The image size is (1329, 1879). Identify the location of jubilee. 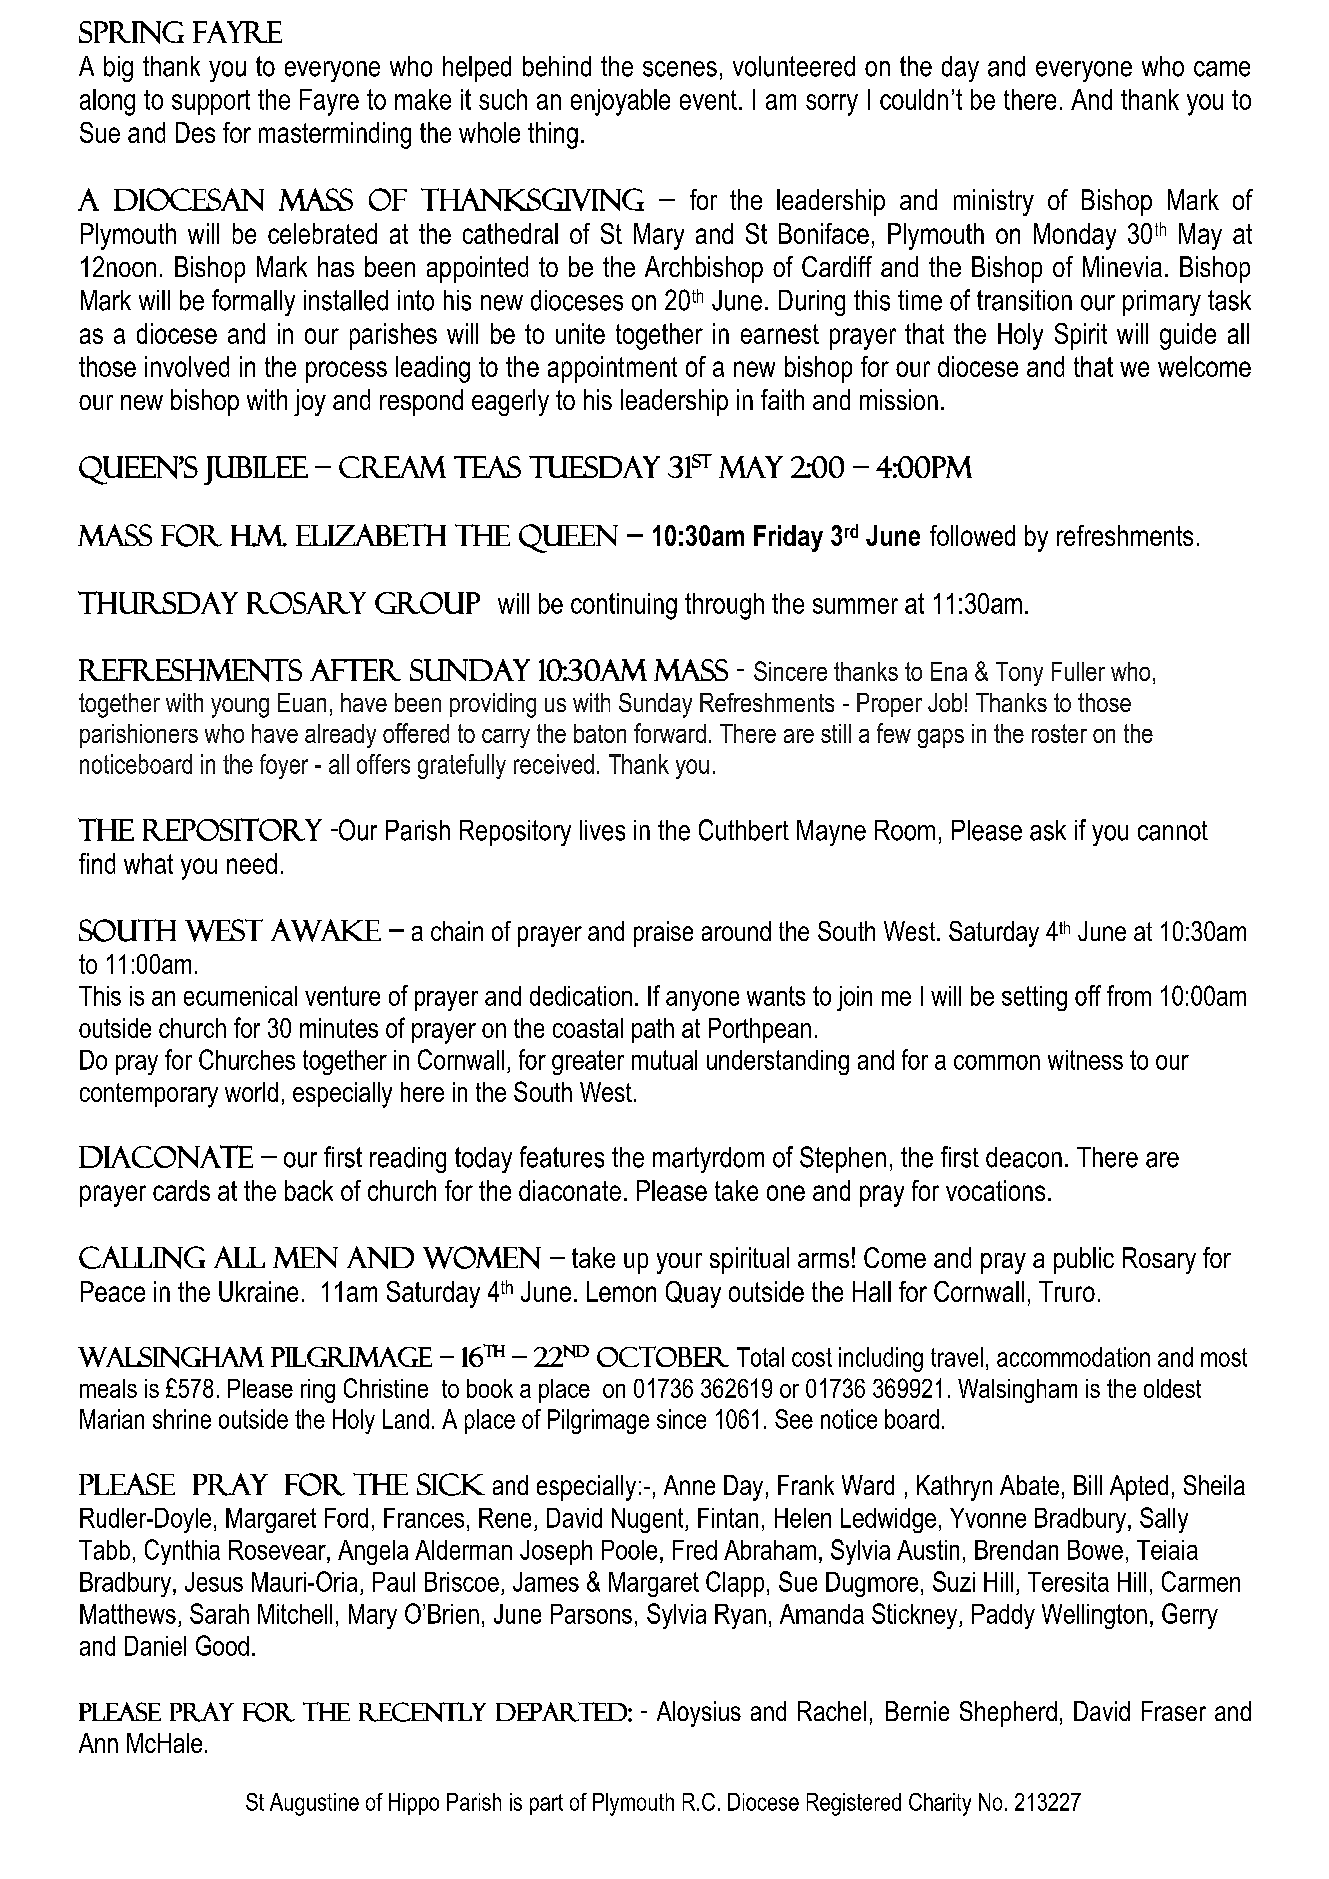
(256, 470).
